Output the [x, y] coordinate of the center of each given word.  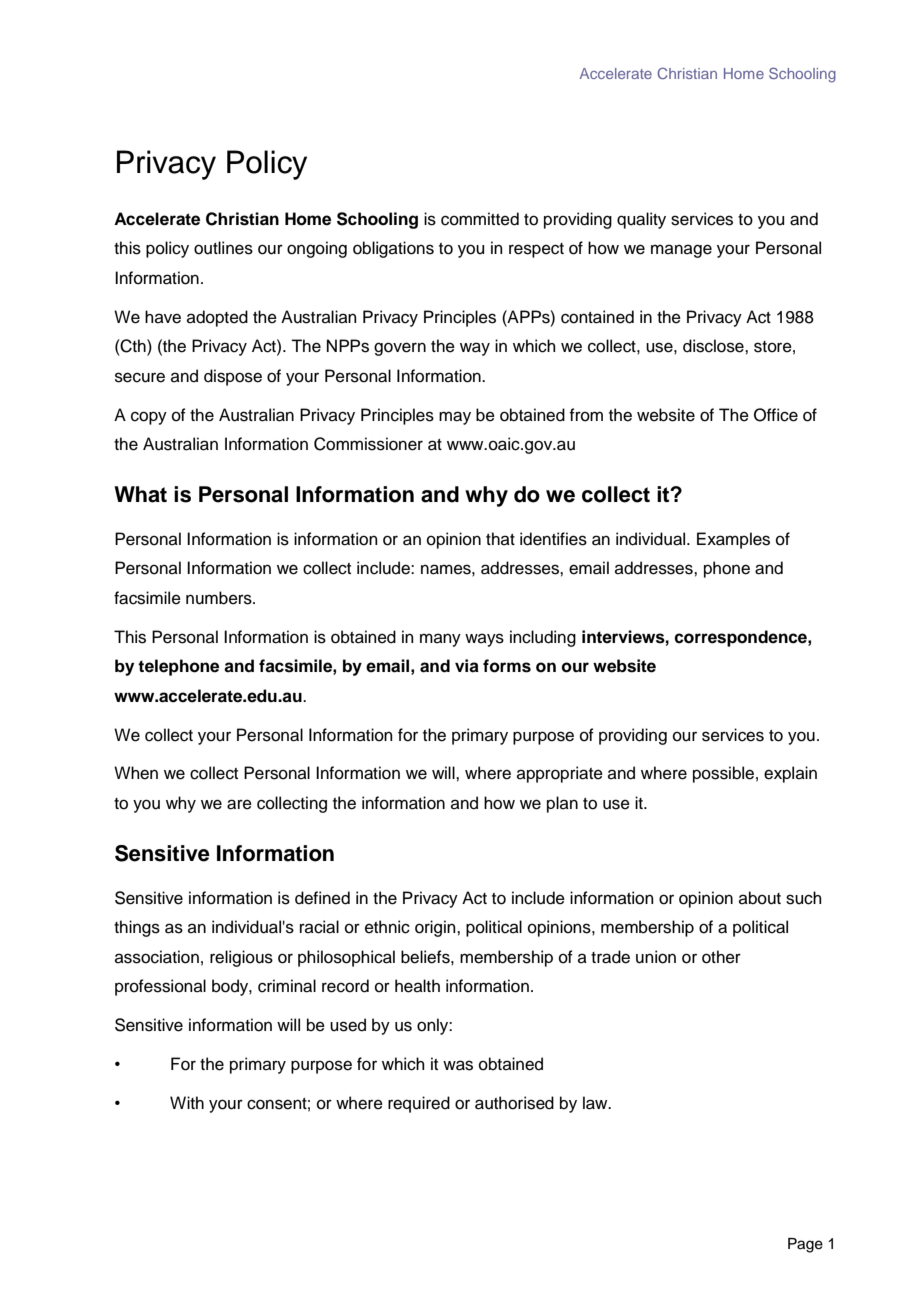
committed [480, 219]
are [239, 804]
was [458, 1065]
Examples [733, 540]
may [455, 418]
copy [149, 418]
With [187, 1102]
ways [484, 640]
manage [681, 251]
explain [790, 774]
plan [562, 804]
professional [160, 987]
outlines [223, 248]
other [721, 957]
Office [776, 415]
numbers [220, 598]
